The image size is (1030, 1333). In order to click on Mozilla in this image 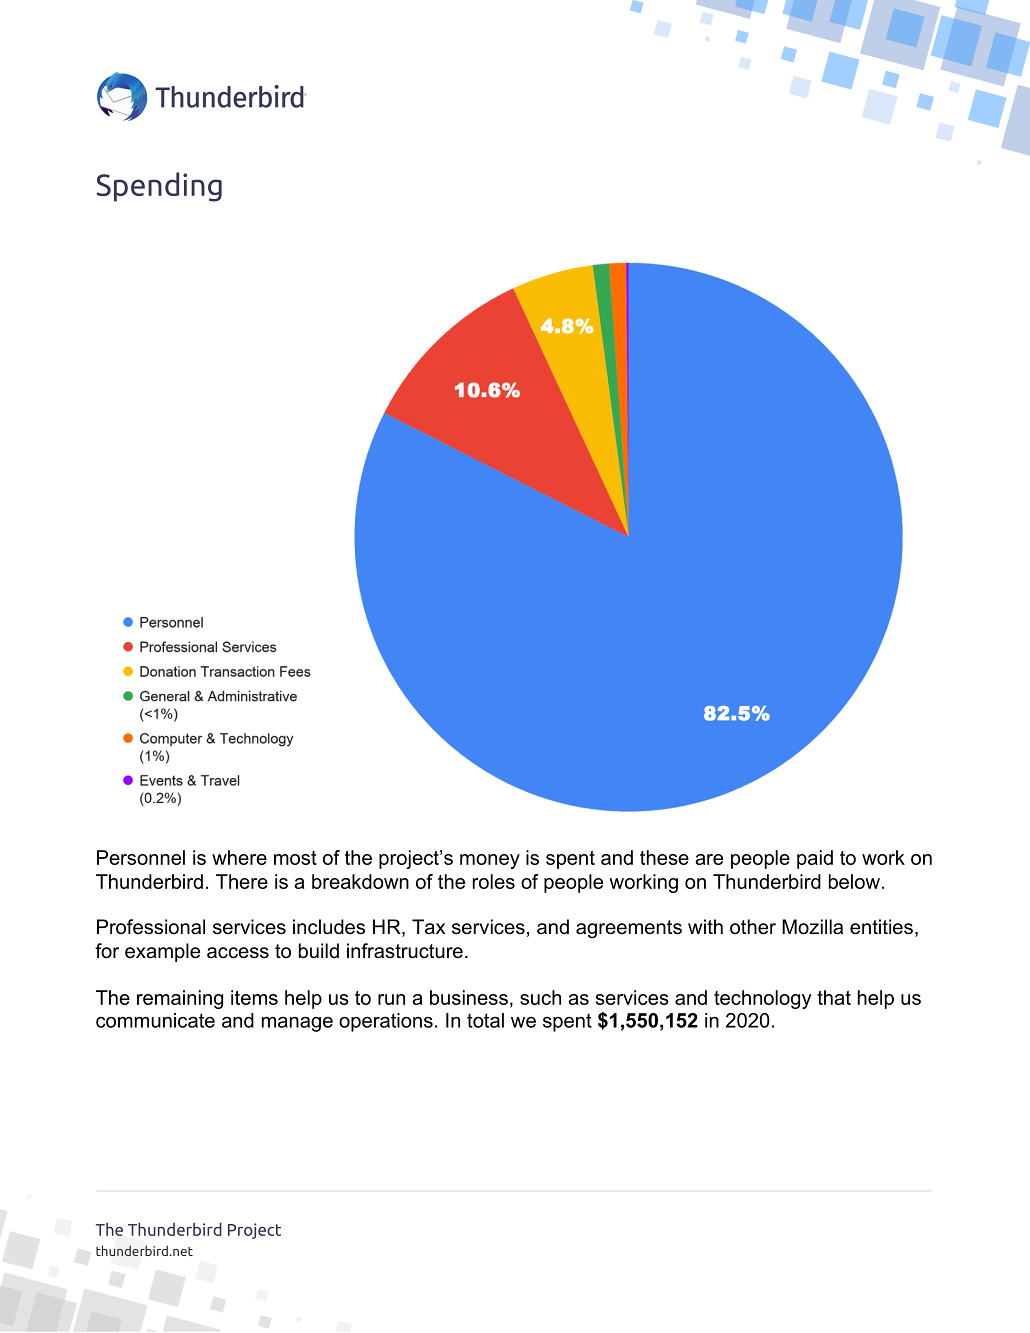, I will do `click(812, 927)`.
